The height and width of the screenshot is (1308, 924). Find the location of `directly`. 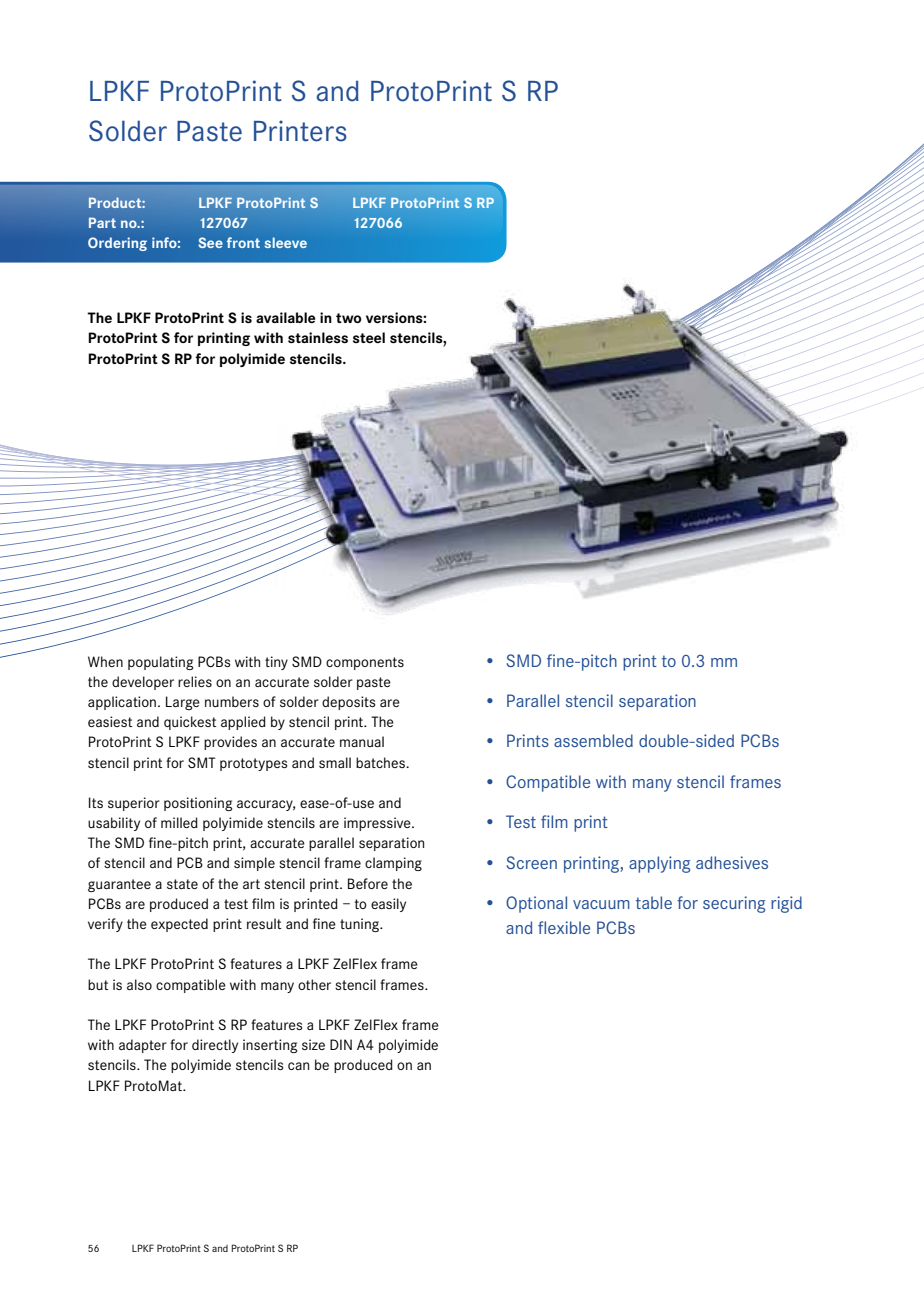

directly is located at coordinates (215, 1046).
